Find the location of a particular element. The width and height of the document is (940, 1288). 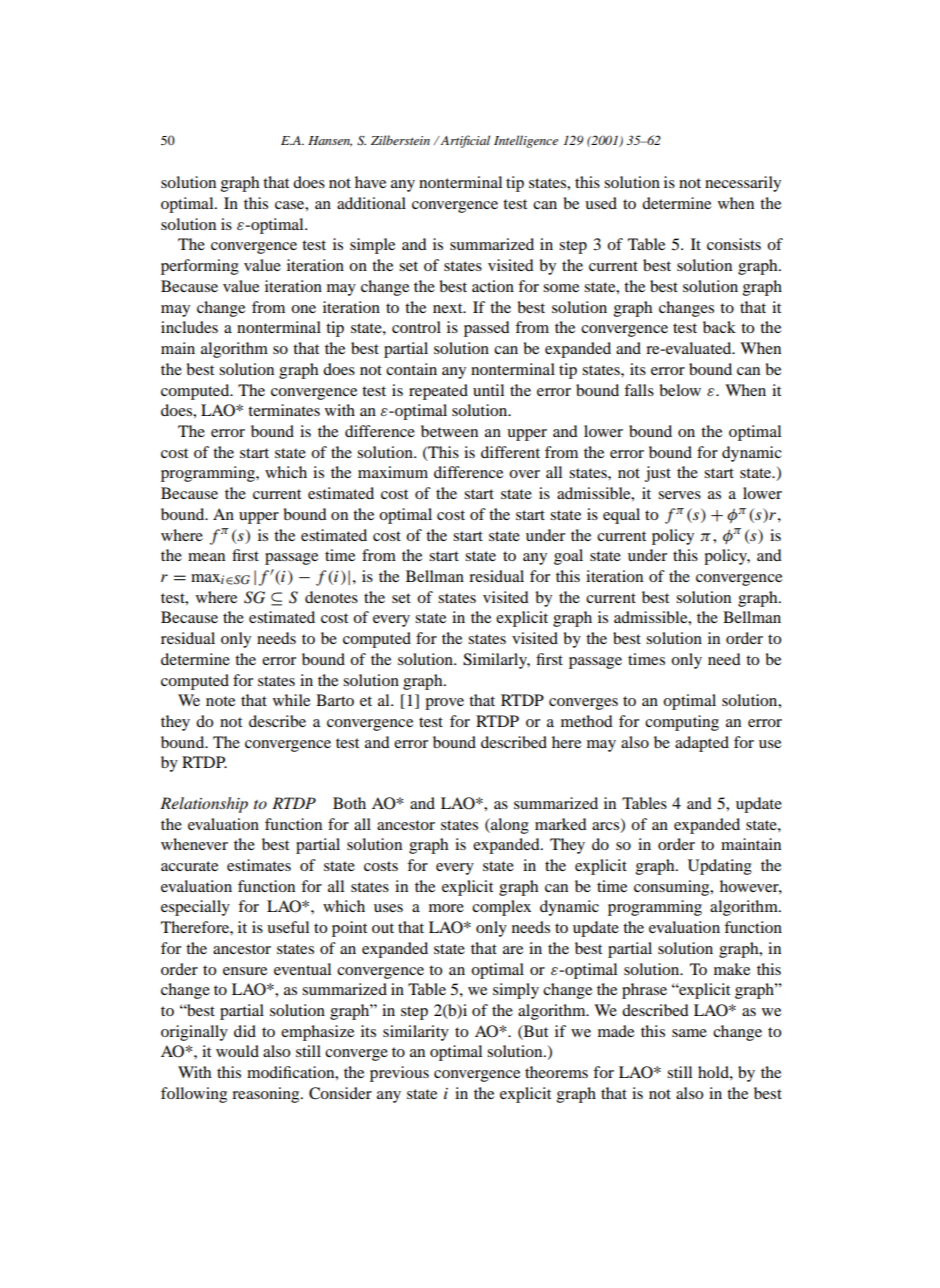

below is located at coordinates (680, 390).
